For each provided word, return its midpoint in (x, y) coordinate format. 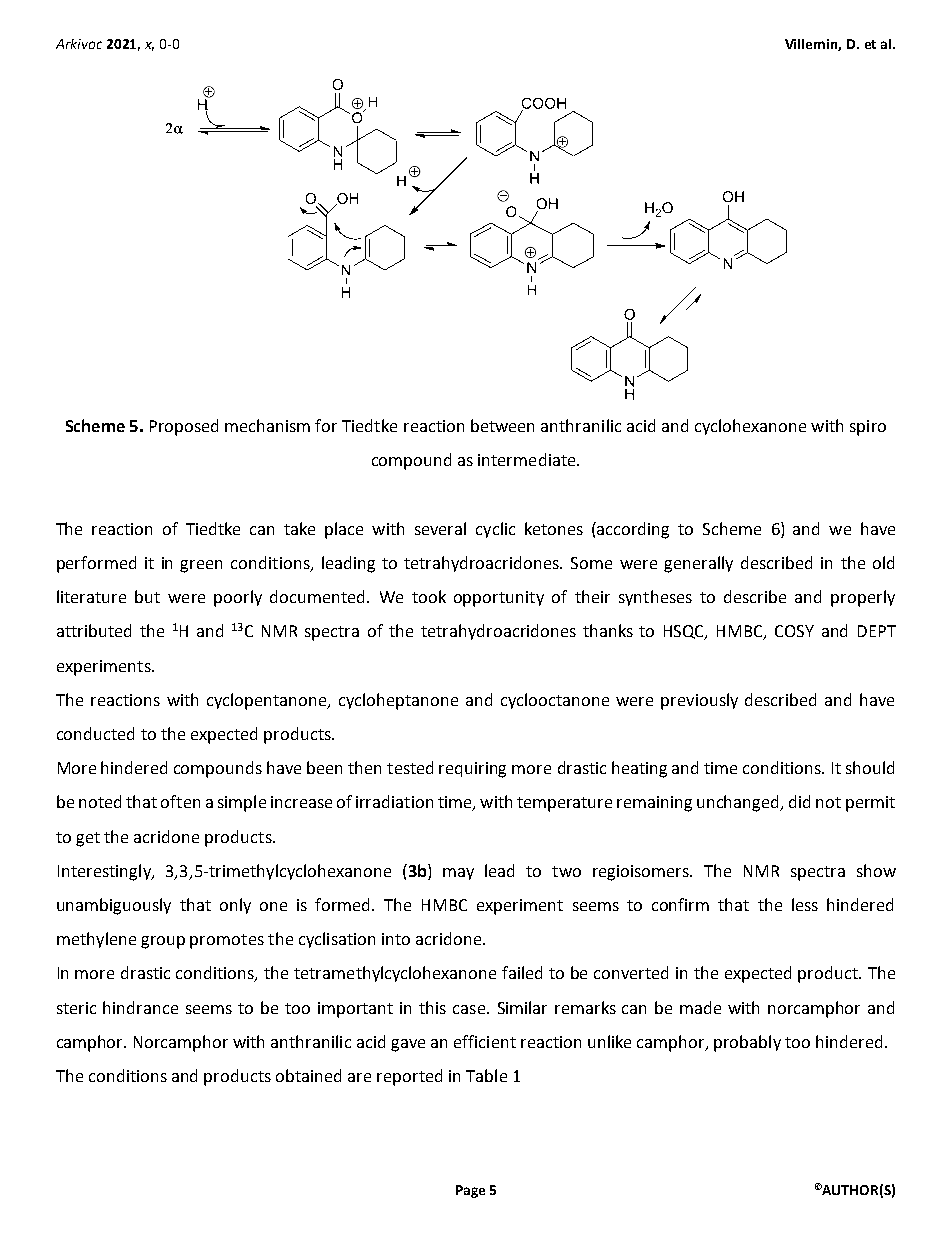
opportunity (499, 599)
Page (470, 1191)
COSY (794, 631)
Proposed (184, 427)
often (180, 801)
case (470, 1009)
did (799, 801)
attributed (94, 630)
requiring (472, 770)
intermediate (528, 459)
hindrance (140, 1007)
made (700, 1007)
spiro (868, 428)
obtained (308, 1075)
